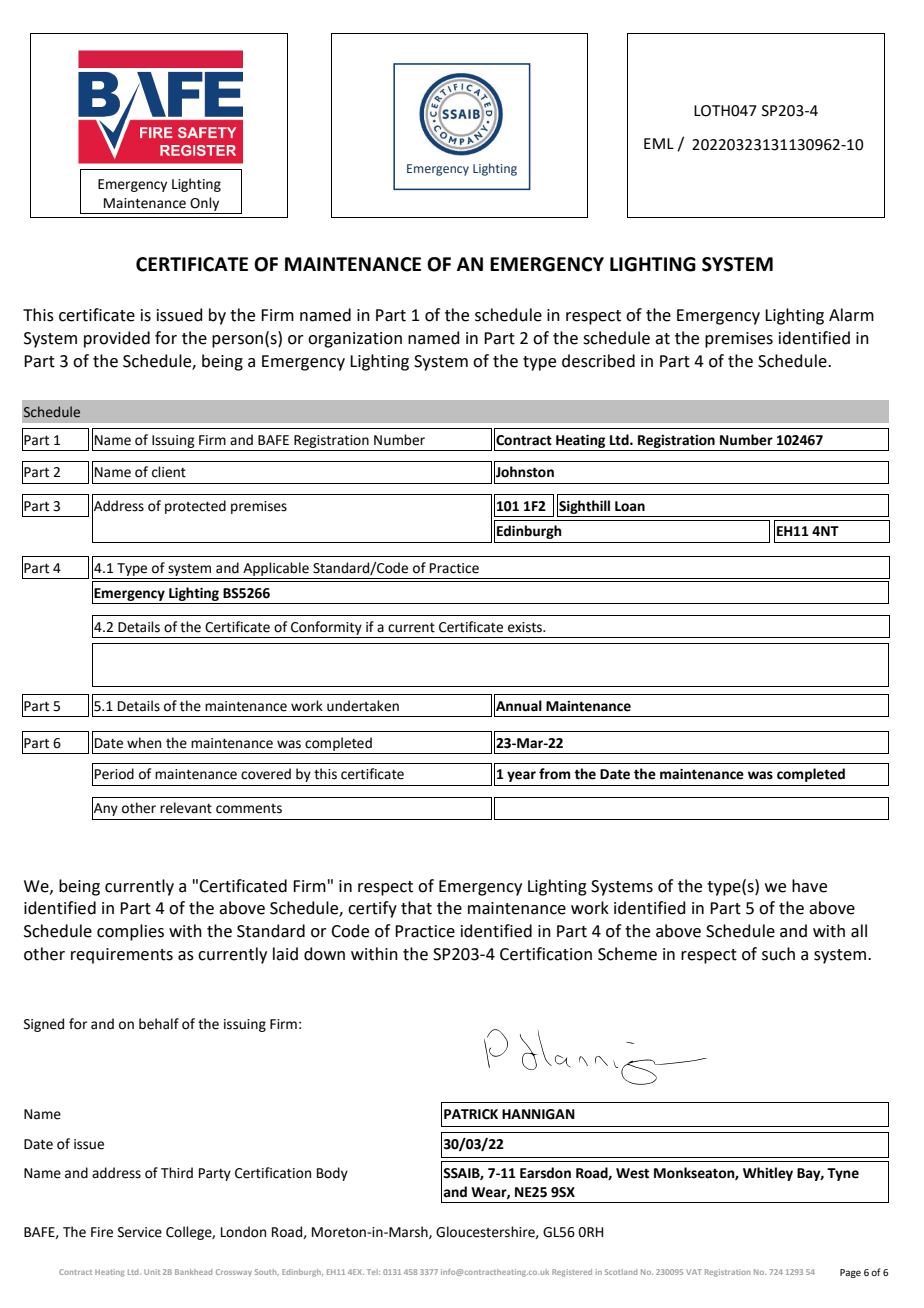 The image size is (924, 1308). I want to click on requirements, so click(122, 956).
